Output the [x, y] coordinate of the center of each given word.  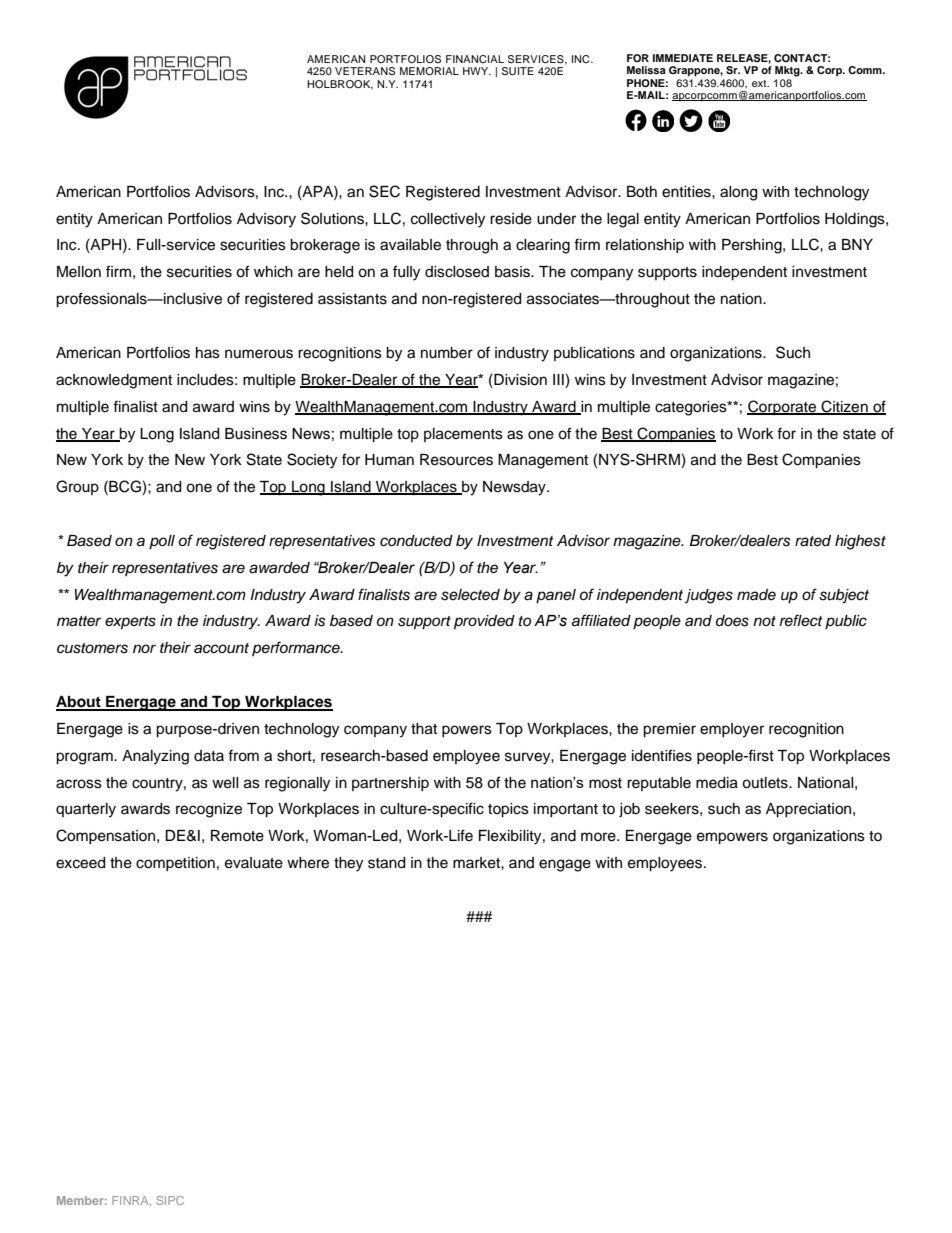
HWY [477, 71]
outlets [766, 783]
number [447, 353]
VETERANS [365, 71]
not [764, 621]
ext [760, 83]
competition [175, 864]
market [477, 863]
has [208, 353]
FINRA [131, 1201]
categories [692, 408]
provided [484, 622]
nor [144, 648]
